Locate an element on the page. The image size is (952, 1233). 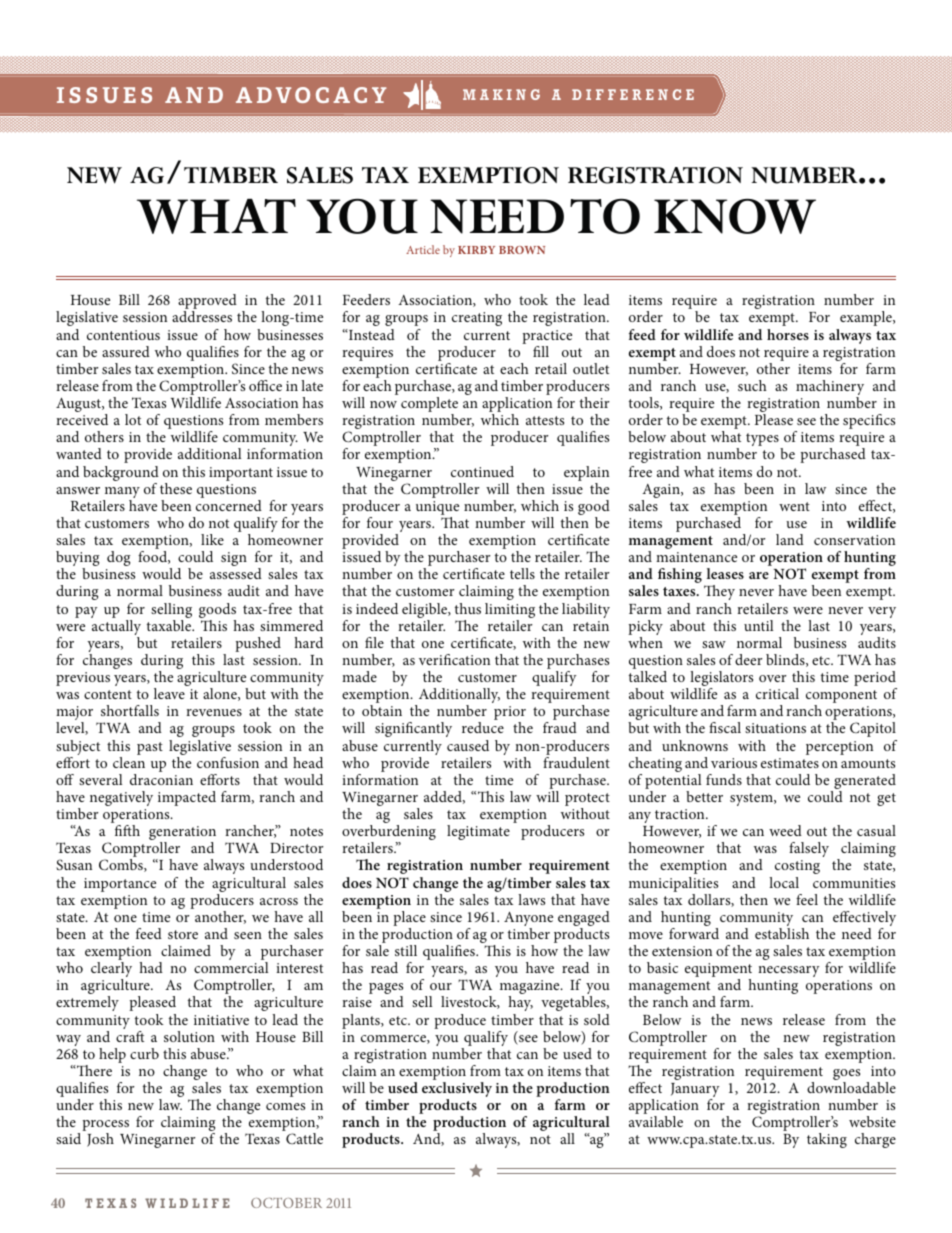
example is located at coordinates (867, 318).
